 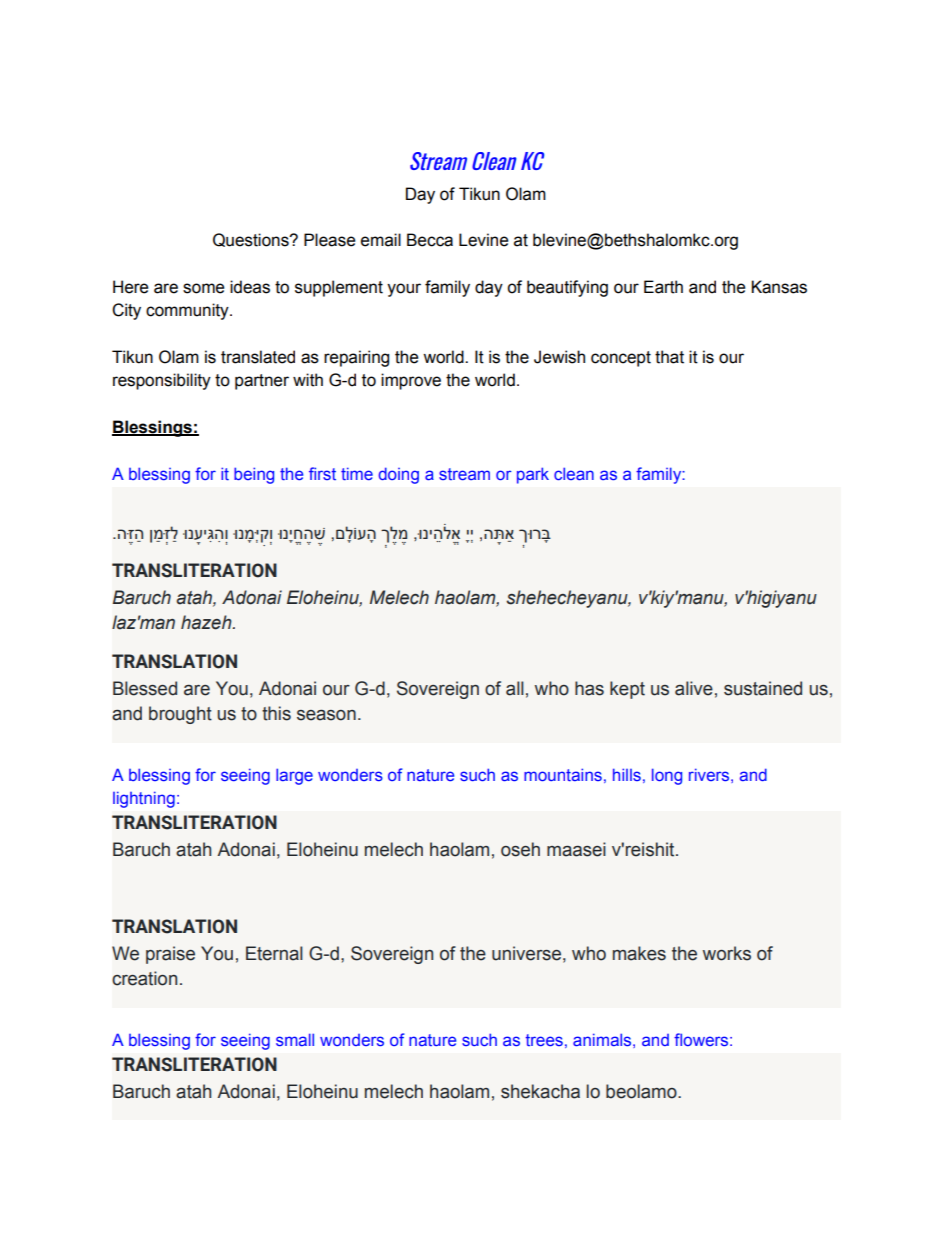 I want to click on creation, so click(x=144, y=978).
